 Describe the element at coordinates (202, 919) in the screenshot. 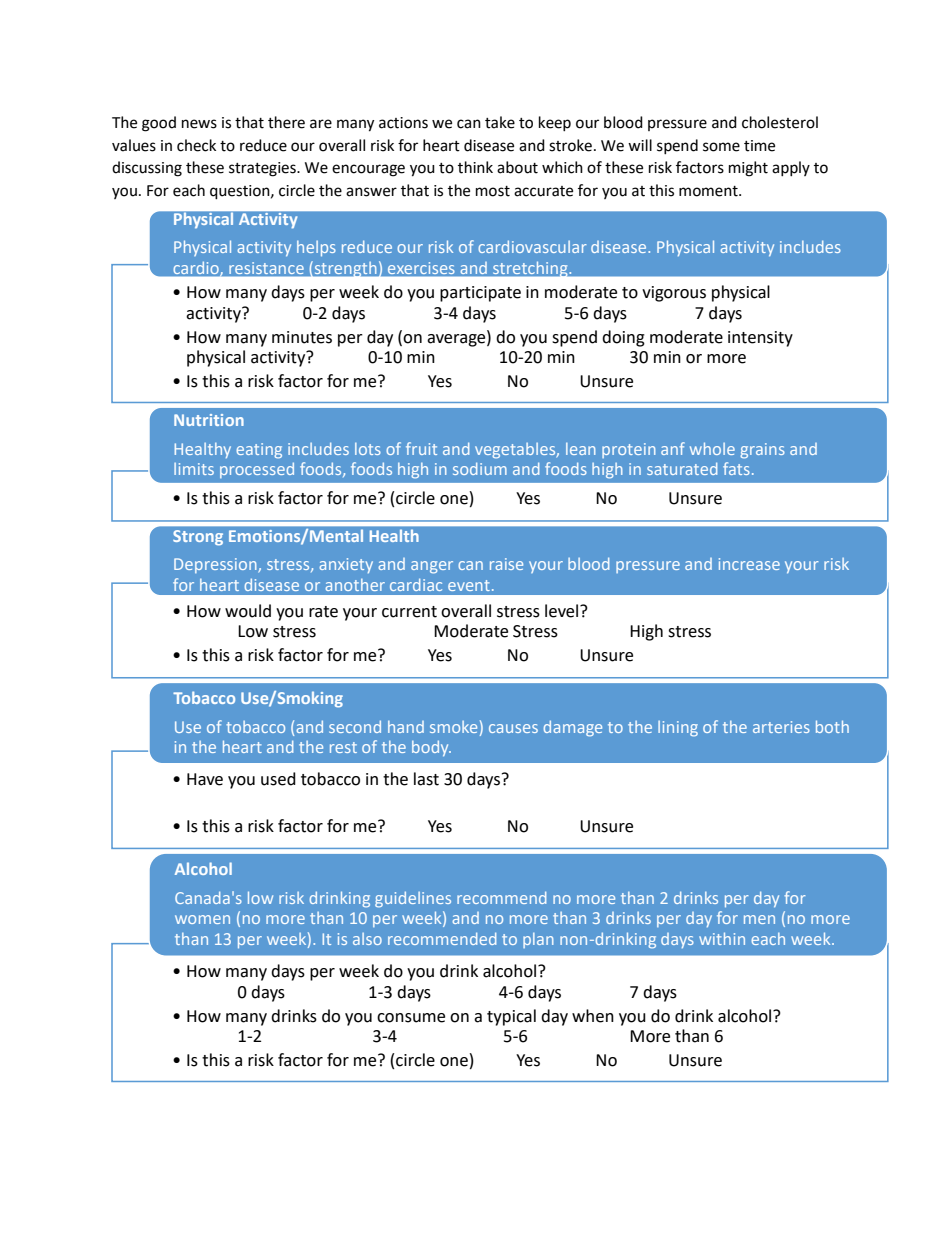

I see `women` at that location.
